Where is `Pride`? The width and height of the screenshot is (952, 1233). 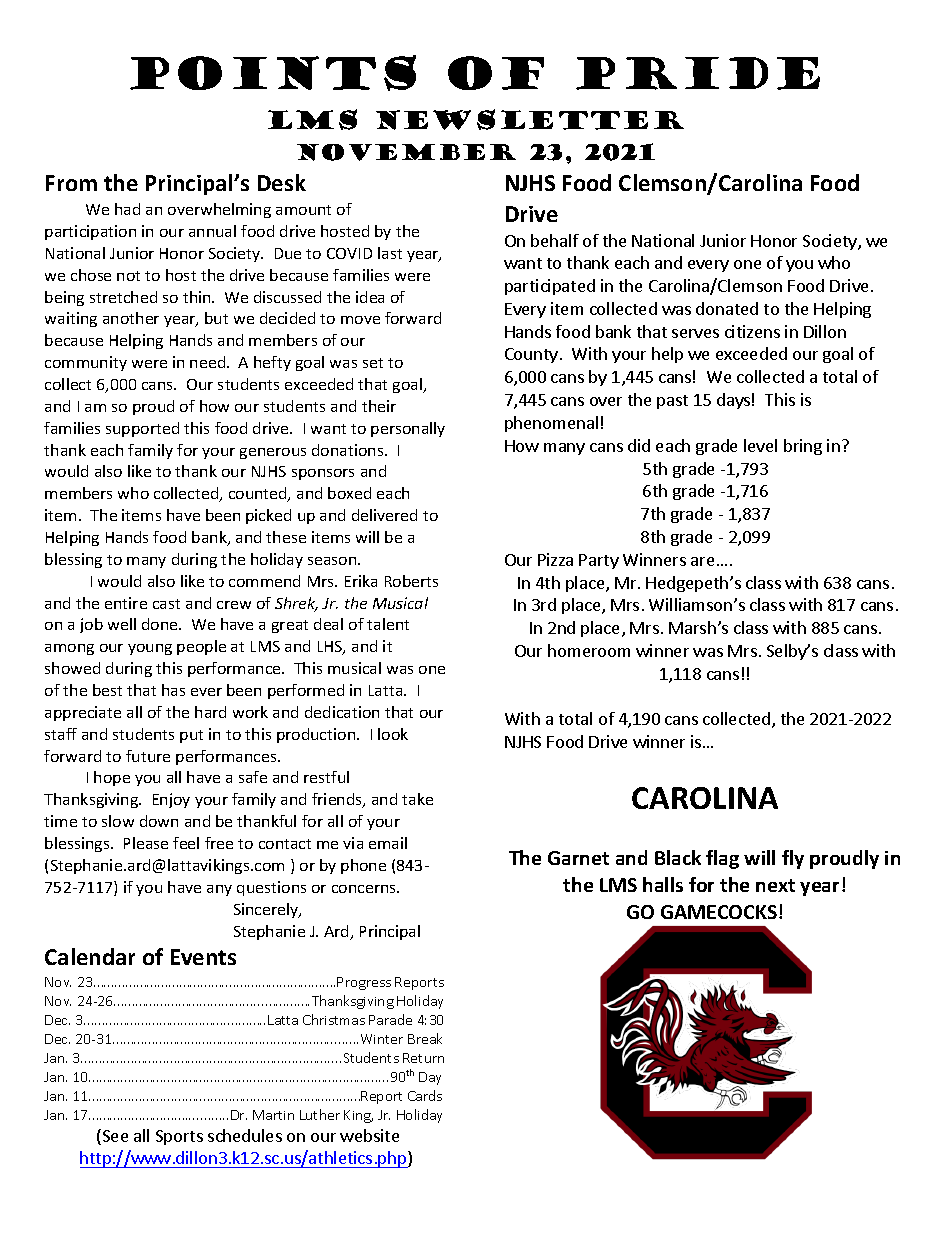
Pride is located at coordinates (698, 73).
